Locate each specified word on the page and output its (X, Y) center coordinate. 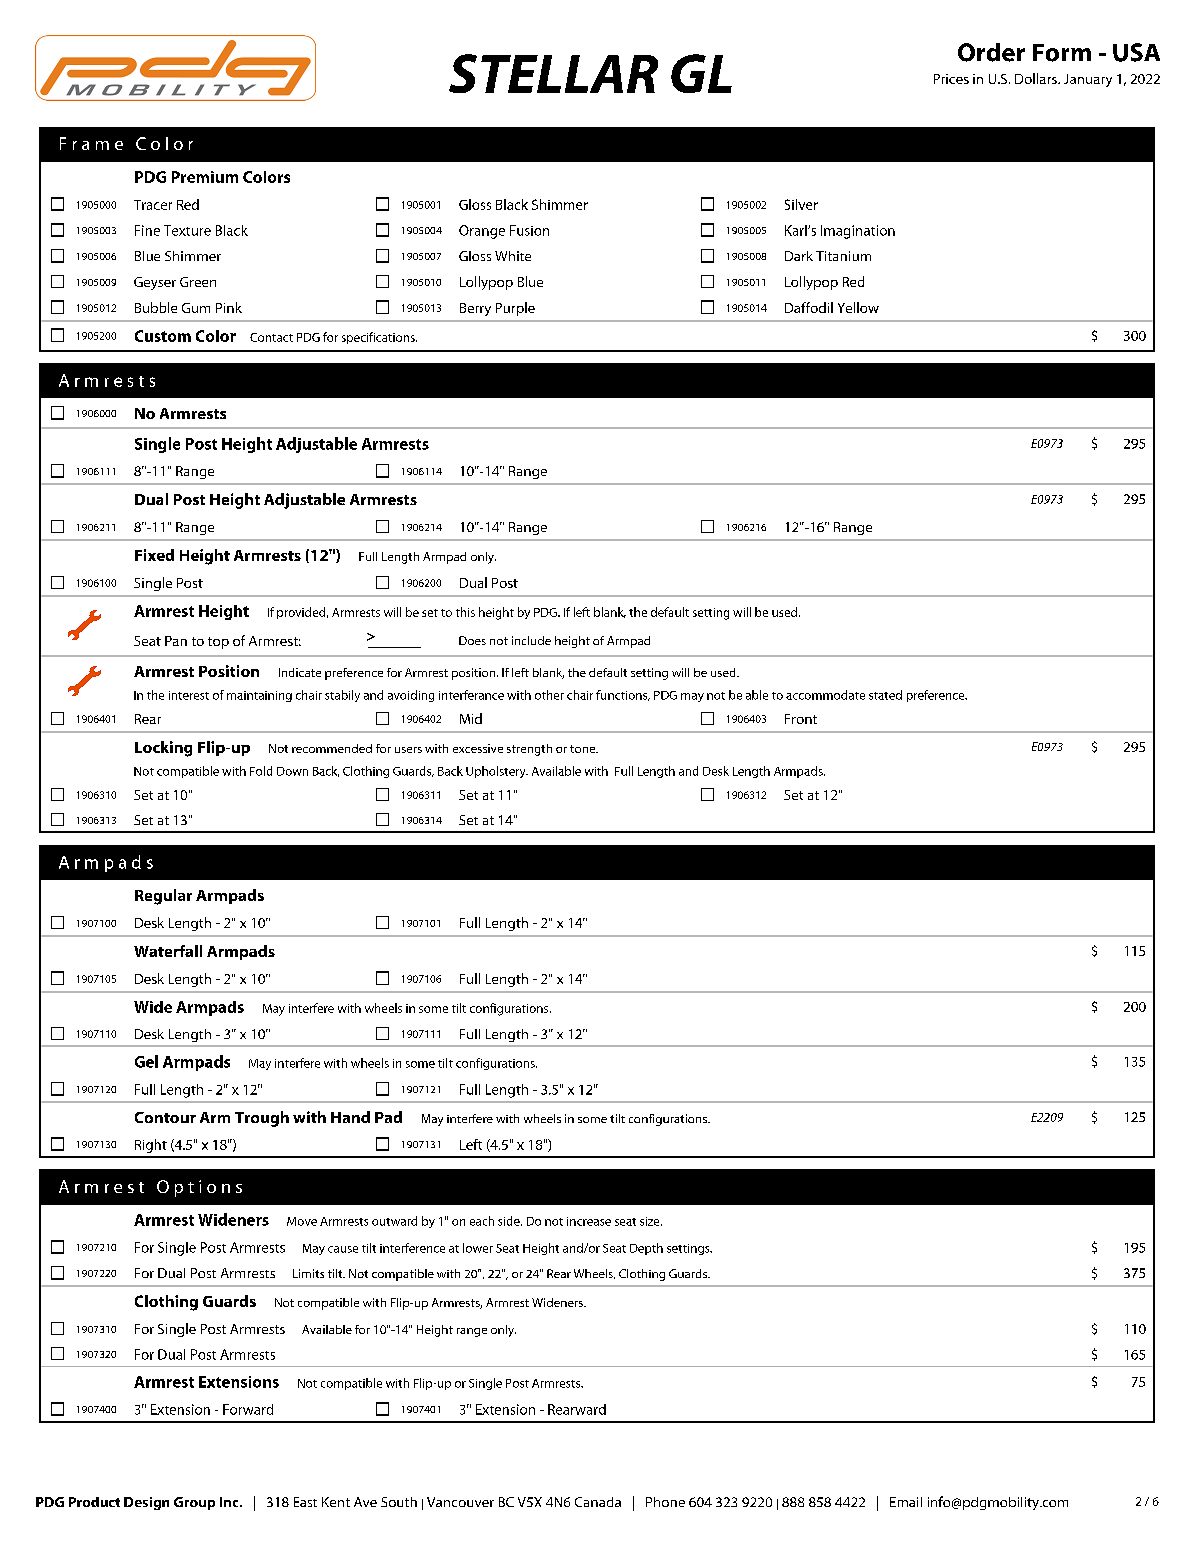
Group (194, 1503)
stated (885, 695)
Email (906, 1502)
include (531, 640)
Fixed (154, 555)
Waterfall (168, 951)
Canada (598, 1502)
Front (801, 719)
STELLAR (553, 73)
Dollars (1037, 78)
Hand (350, 1117)
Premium (205, 177)
